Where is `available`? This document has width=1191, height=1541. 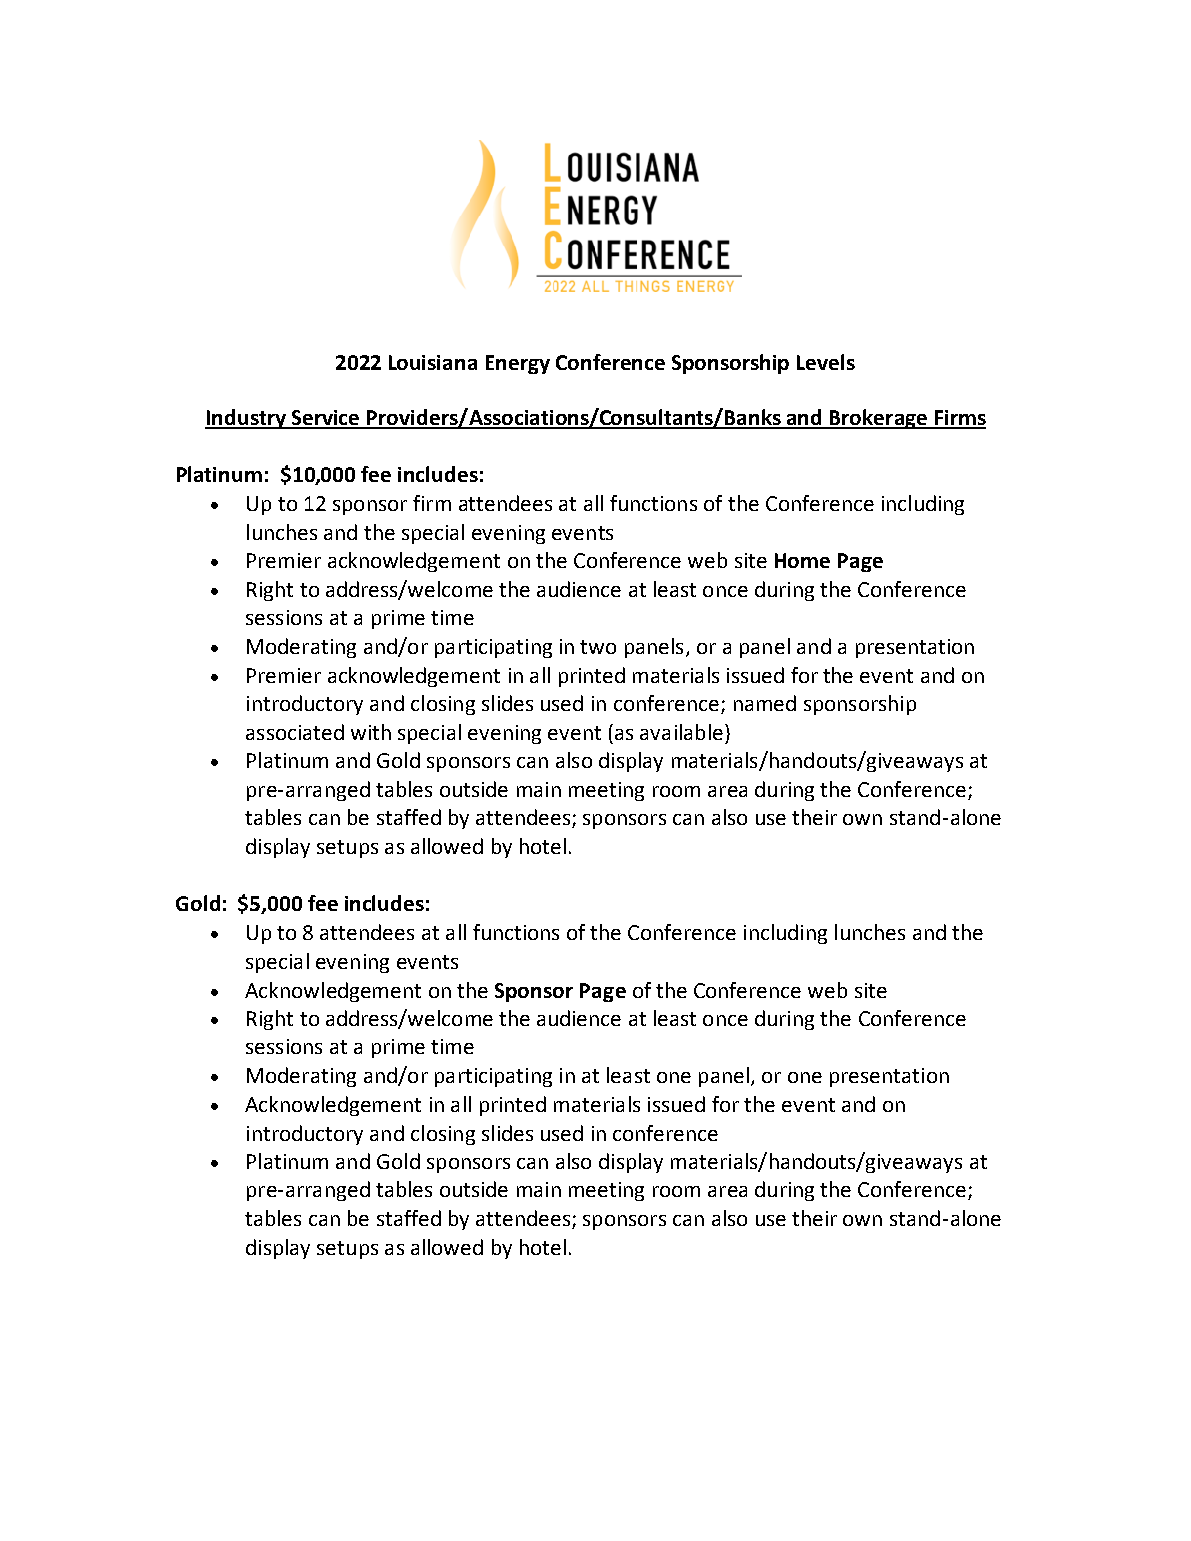
available is located at coordinates (681, 732).
